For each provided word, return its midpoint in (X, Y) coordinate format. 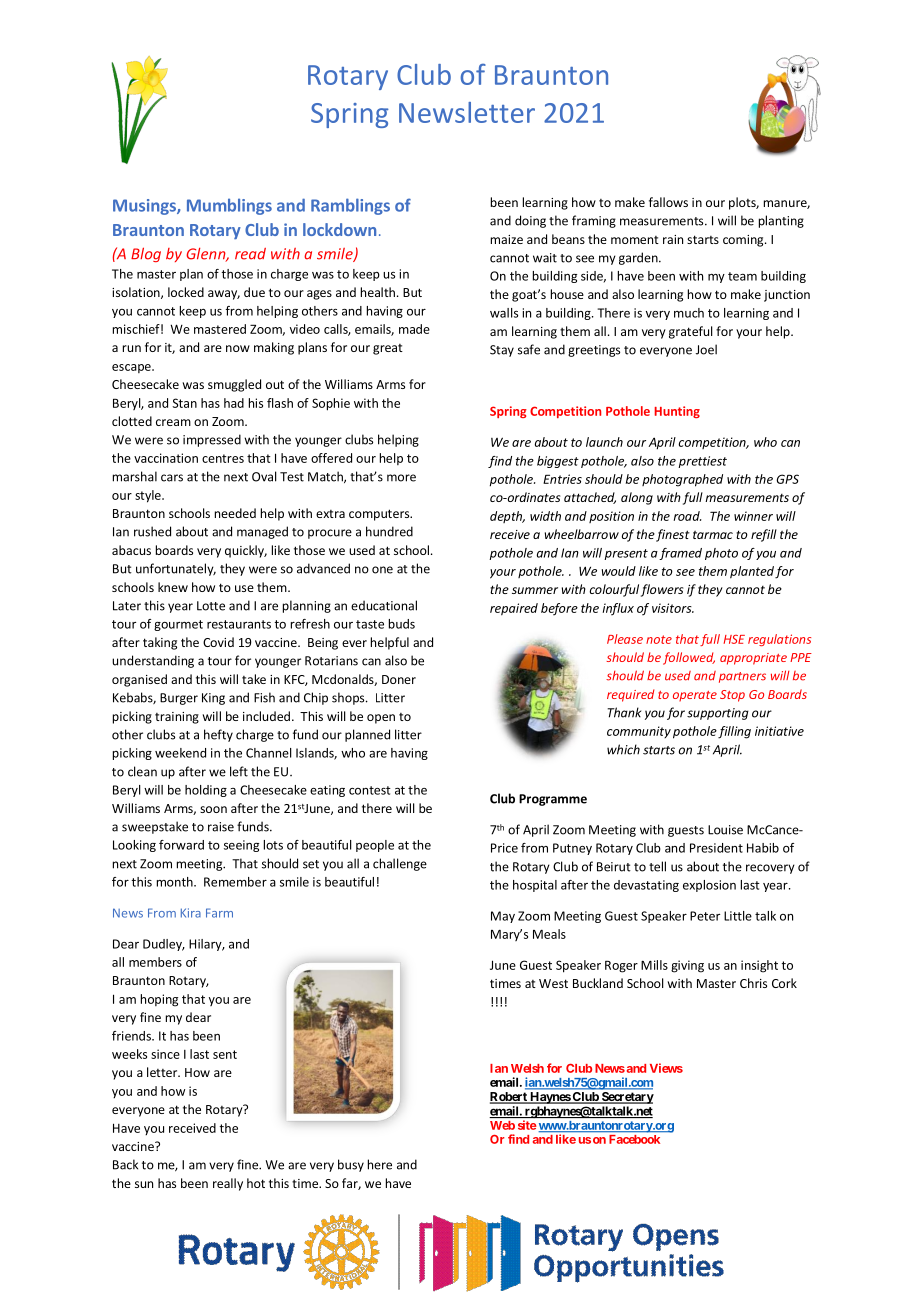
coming (744, 241)
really (228, 1184)
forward (181, 845)
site (527, 1125)
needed (235, 513)
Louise (725, 830)
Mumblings (229, 206)
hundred (389, 531)
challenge (400, 864)
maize (507, 239)
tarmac (713, 535)
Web (502, 1125)
